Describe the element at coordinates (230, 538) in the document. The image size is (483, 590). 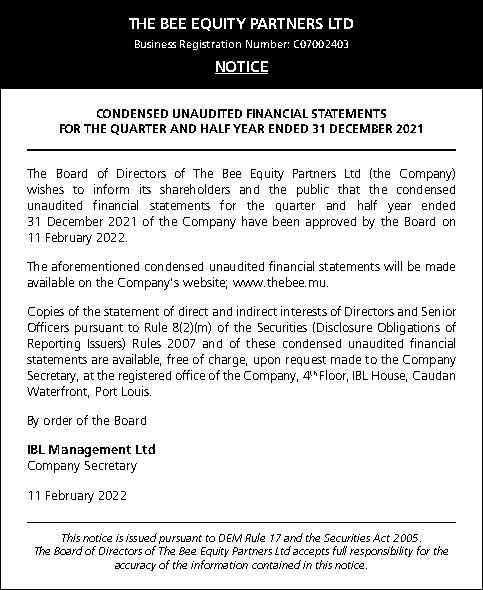
I see `DEM` at that location.
